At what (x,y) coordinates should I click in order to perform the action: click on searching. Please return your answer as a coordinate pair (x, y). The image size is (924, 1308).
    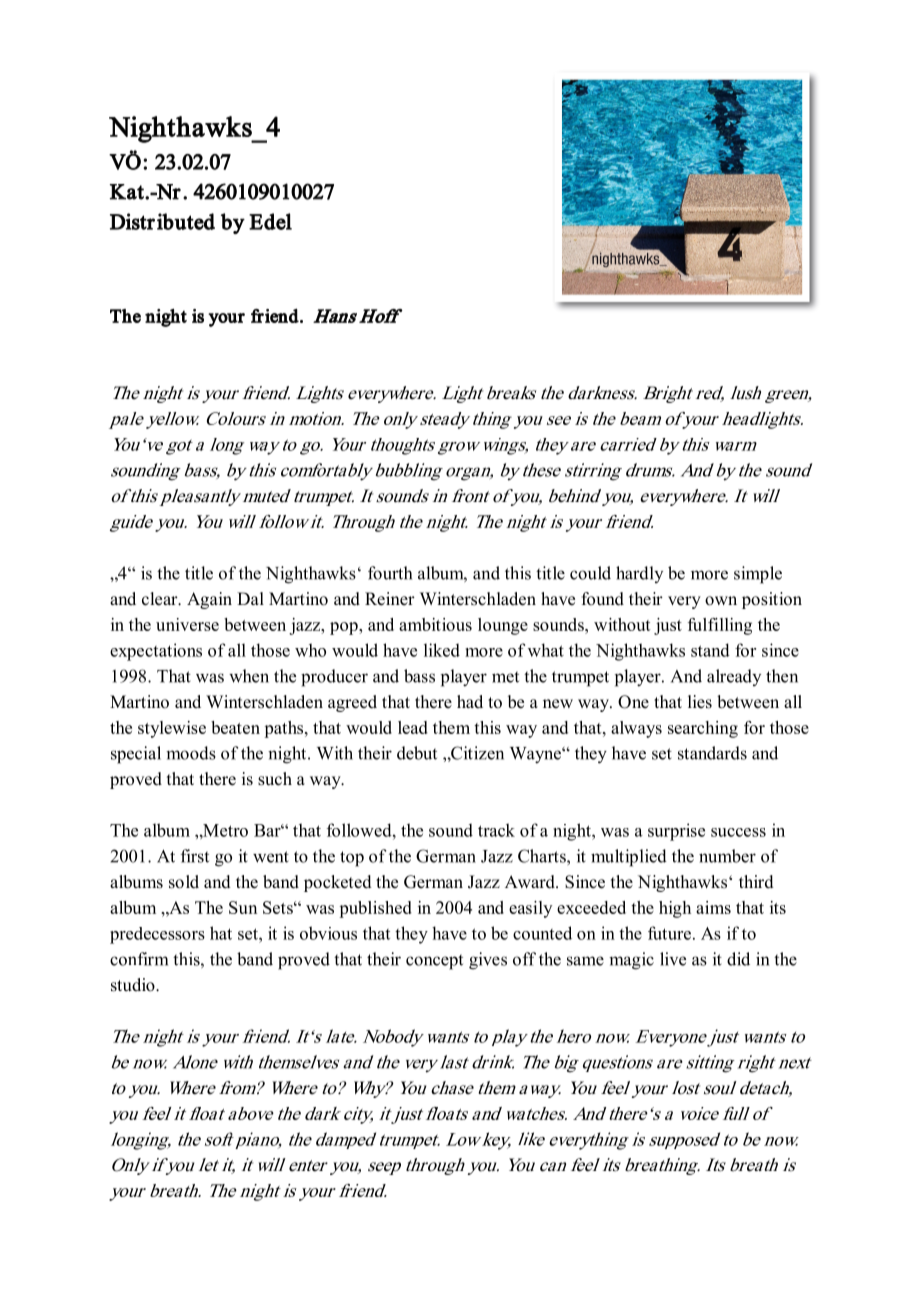
    Looking at the image, I should click on (703, 729).
